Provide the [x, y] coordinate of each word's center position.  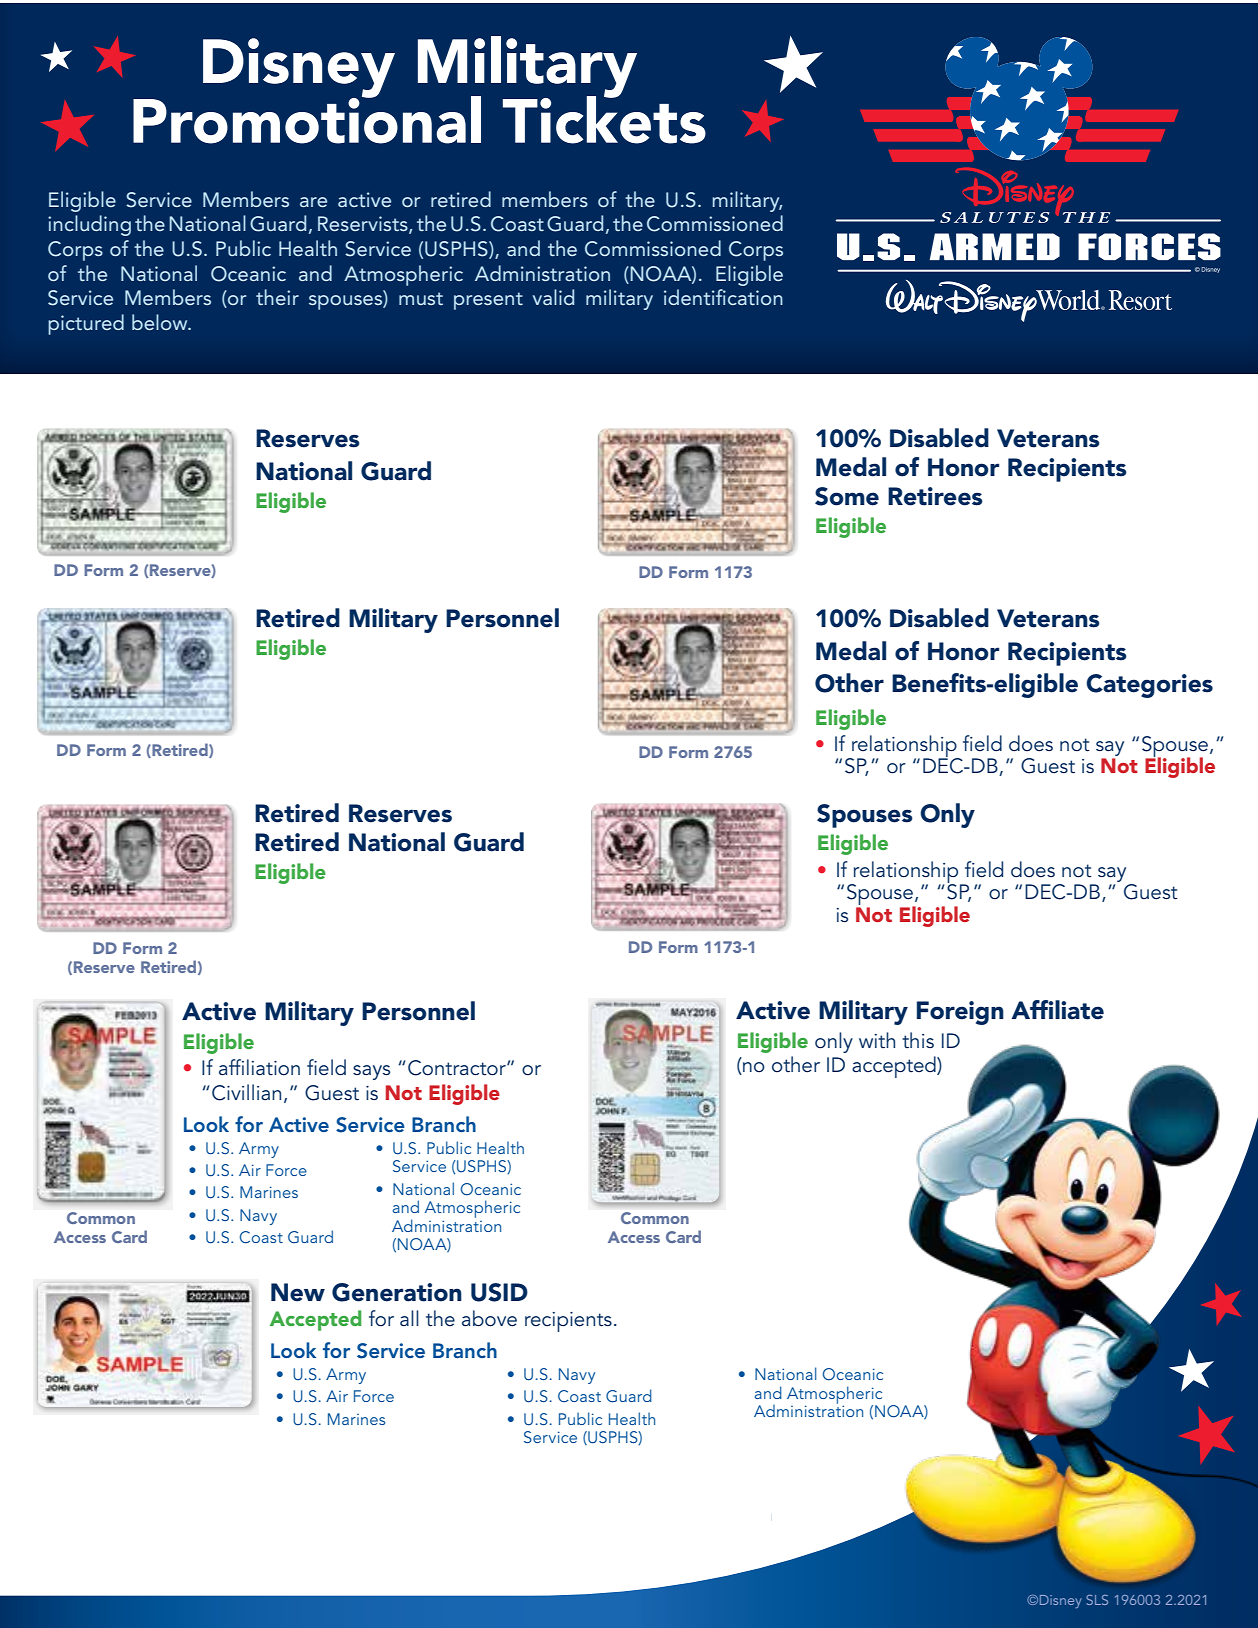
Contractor [458, 1068]
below [161, 322]
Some [847, 496]
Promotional [307, 119]
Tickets [604, 119]
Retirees [935, 496]
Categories [1149, 686]
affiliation [259, 1067]
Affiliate [1057, 1010]
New [298, 1292]
